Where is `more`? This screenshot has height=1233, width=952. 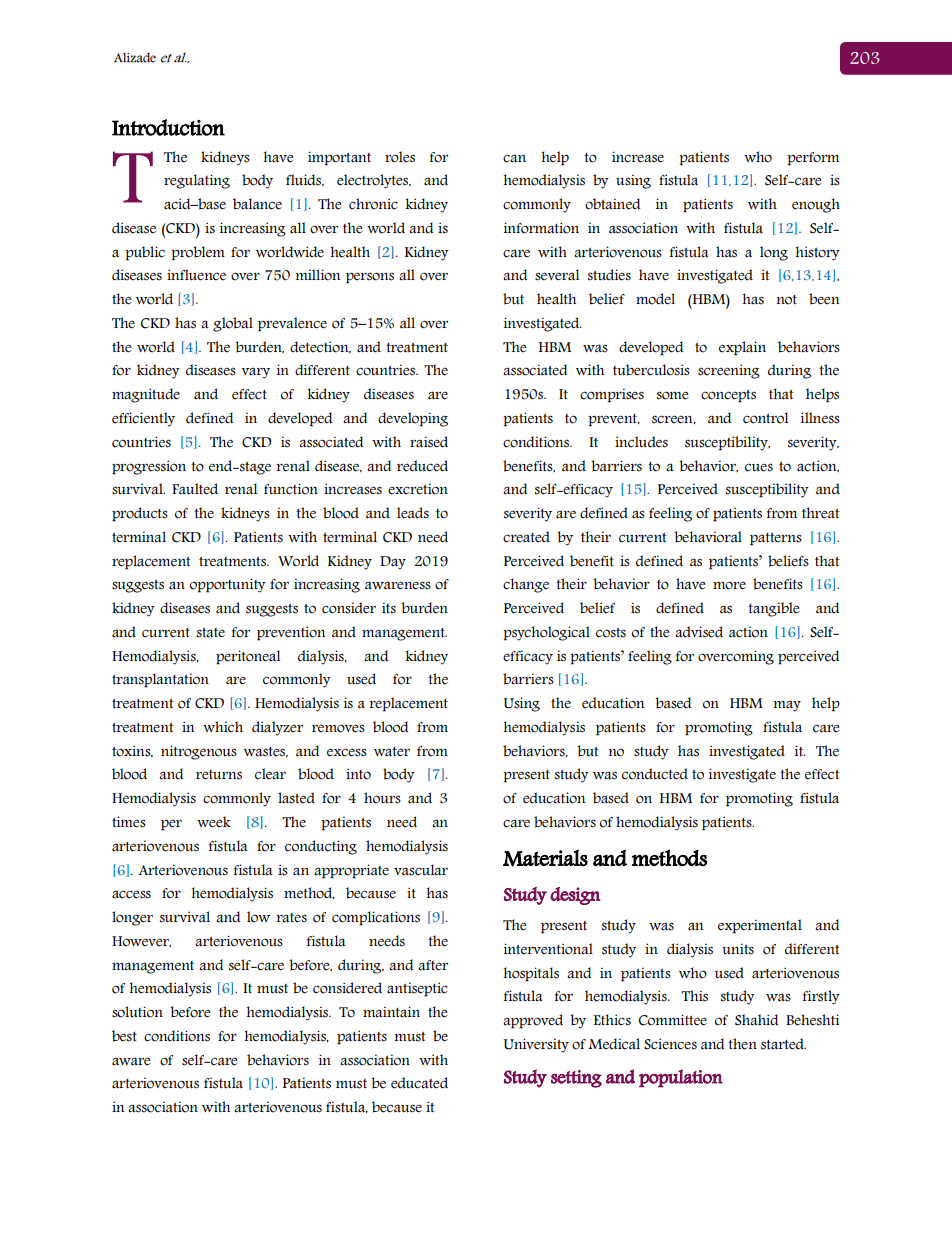 more is located at coordinates (729, 585).
